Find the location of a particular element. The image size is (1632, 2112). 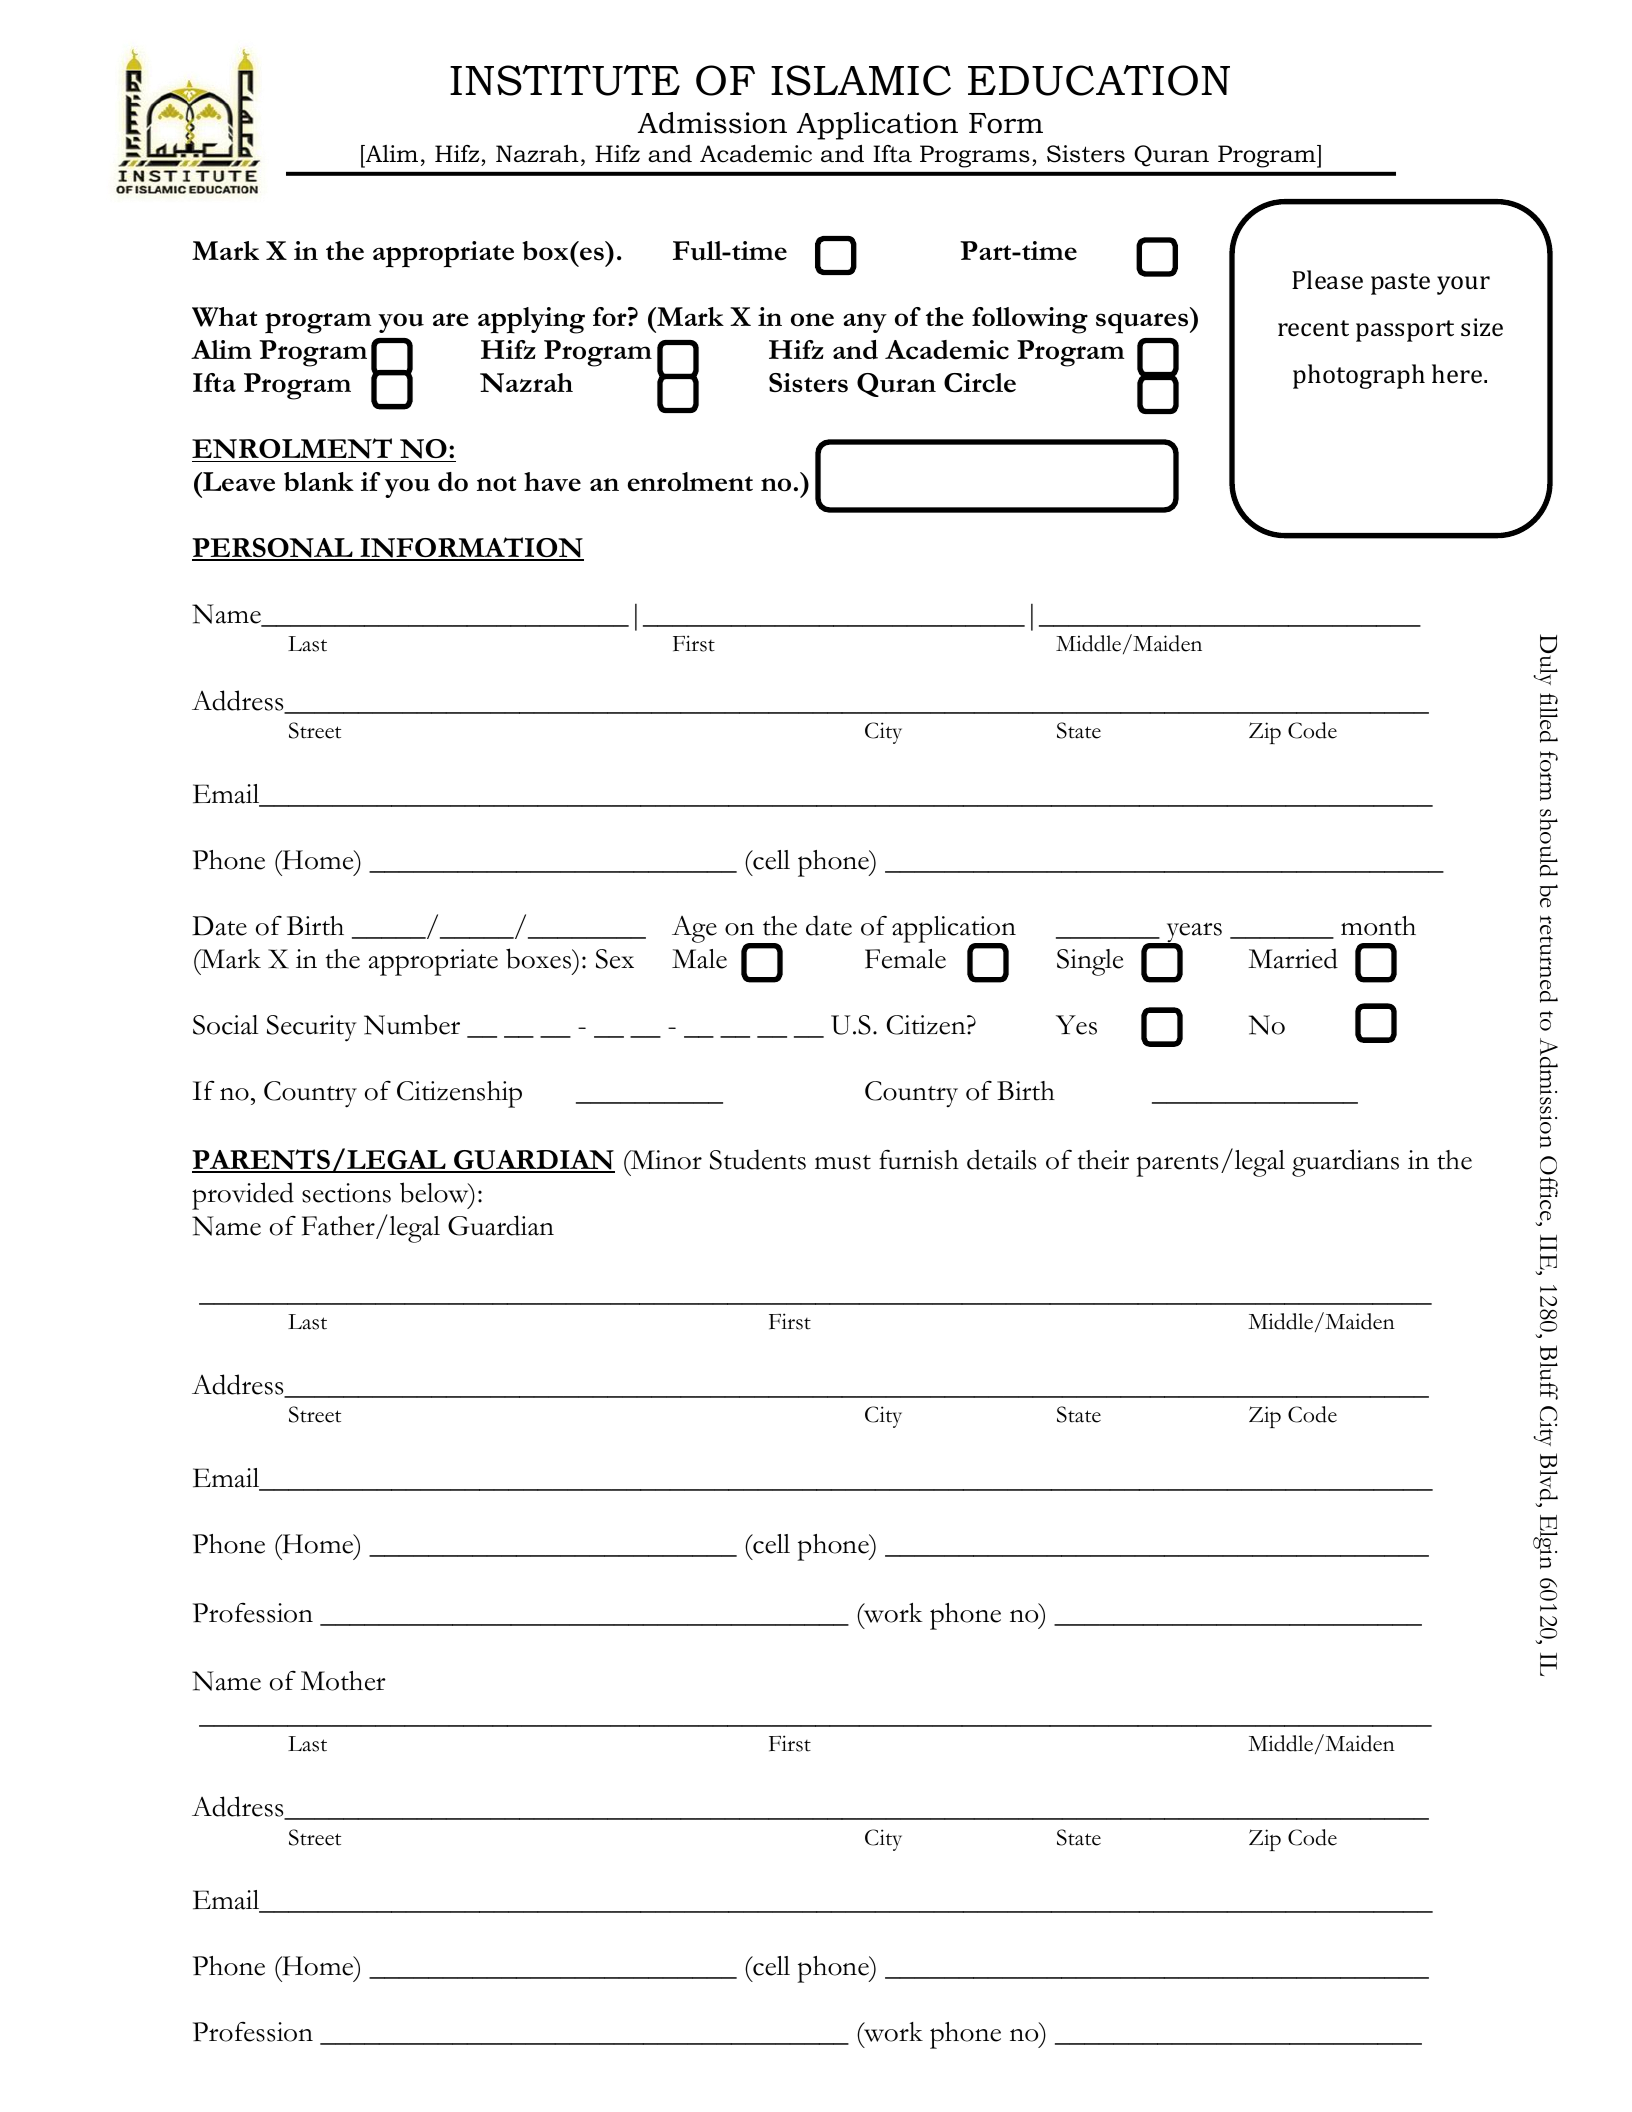

Please is located at coordinates (1327, 280).
